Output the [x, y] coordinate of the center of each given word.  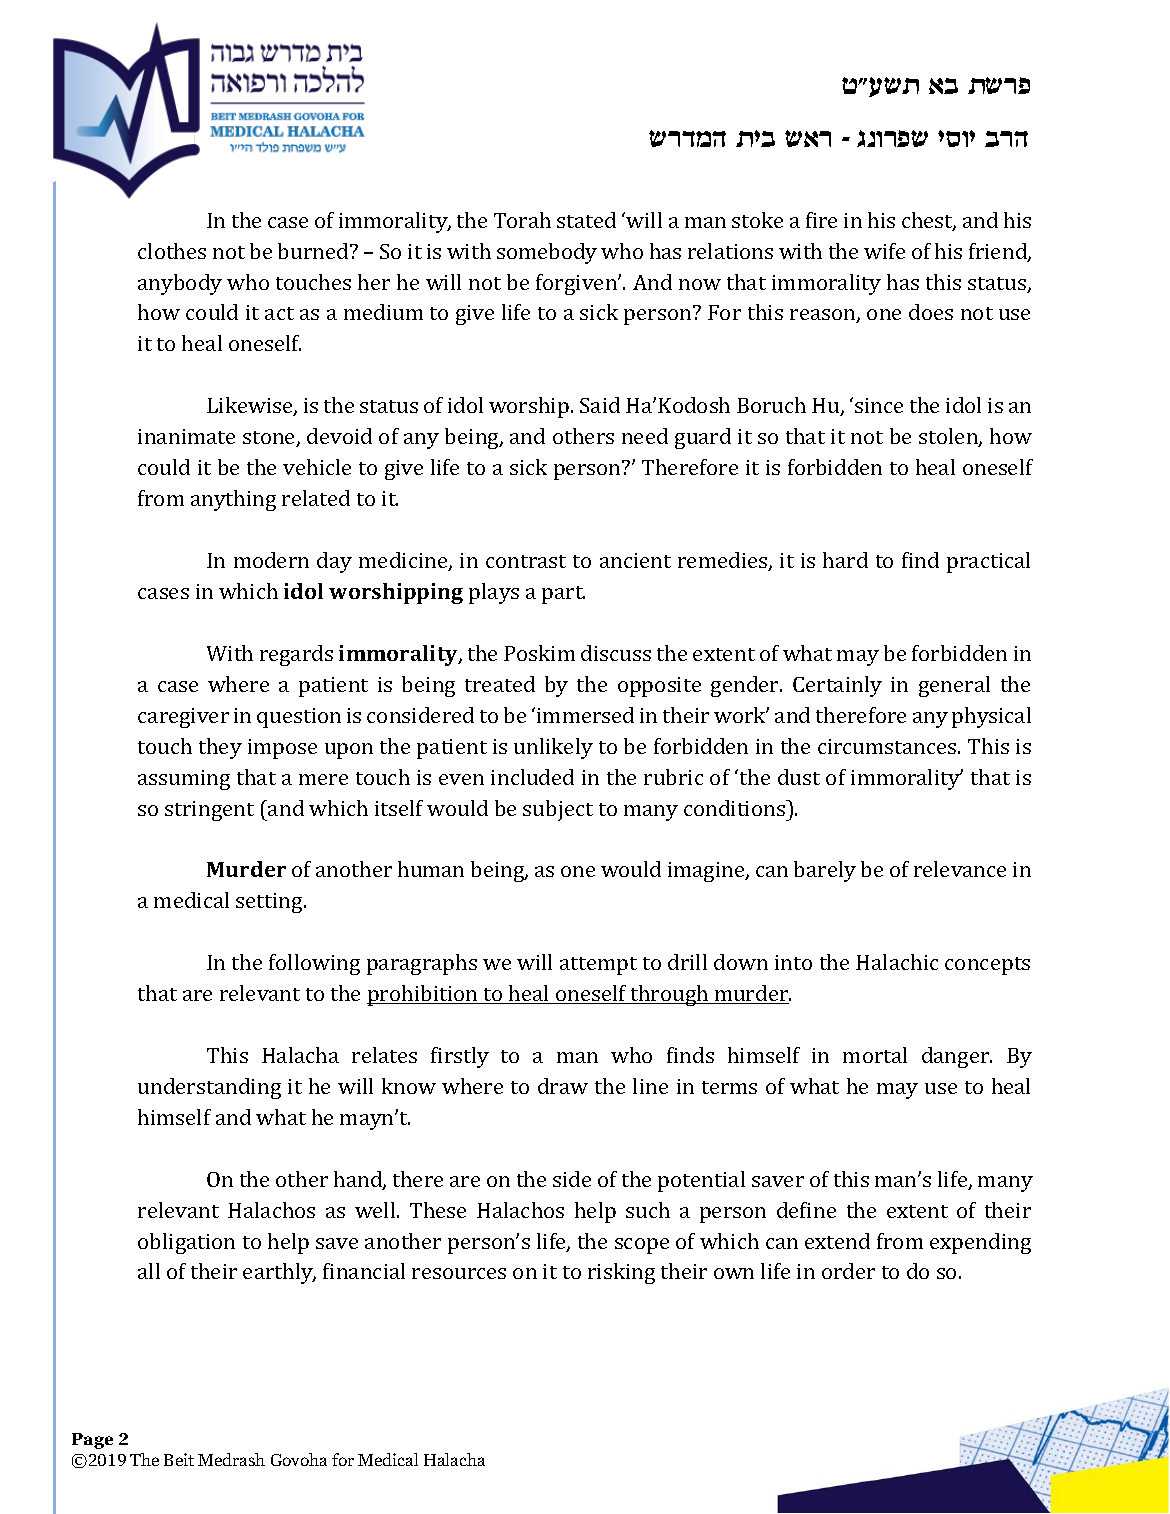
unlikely [553, 748]
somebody [547, 253]
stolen [949, 437]
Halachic [897, 962]
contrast [526, 561]
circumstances [888, 746]
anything [233, 500]
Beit [179, 1459]
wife [884, 251]
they [220, 748]
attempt [598, 966]
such [648, 1210]
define [806, 1210]
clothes [172, 251]
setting [270, 903]
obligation [186, 1243]
